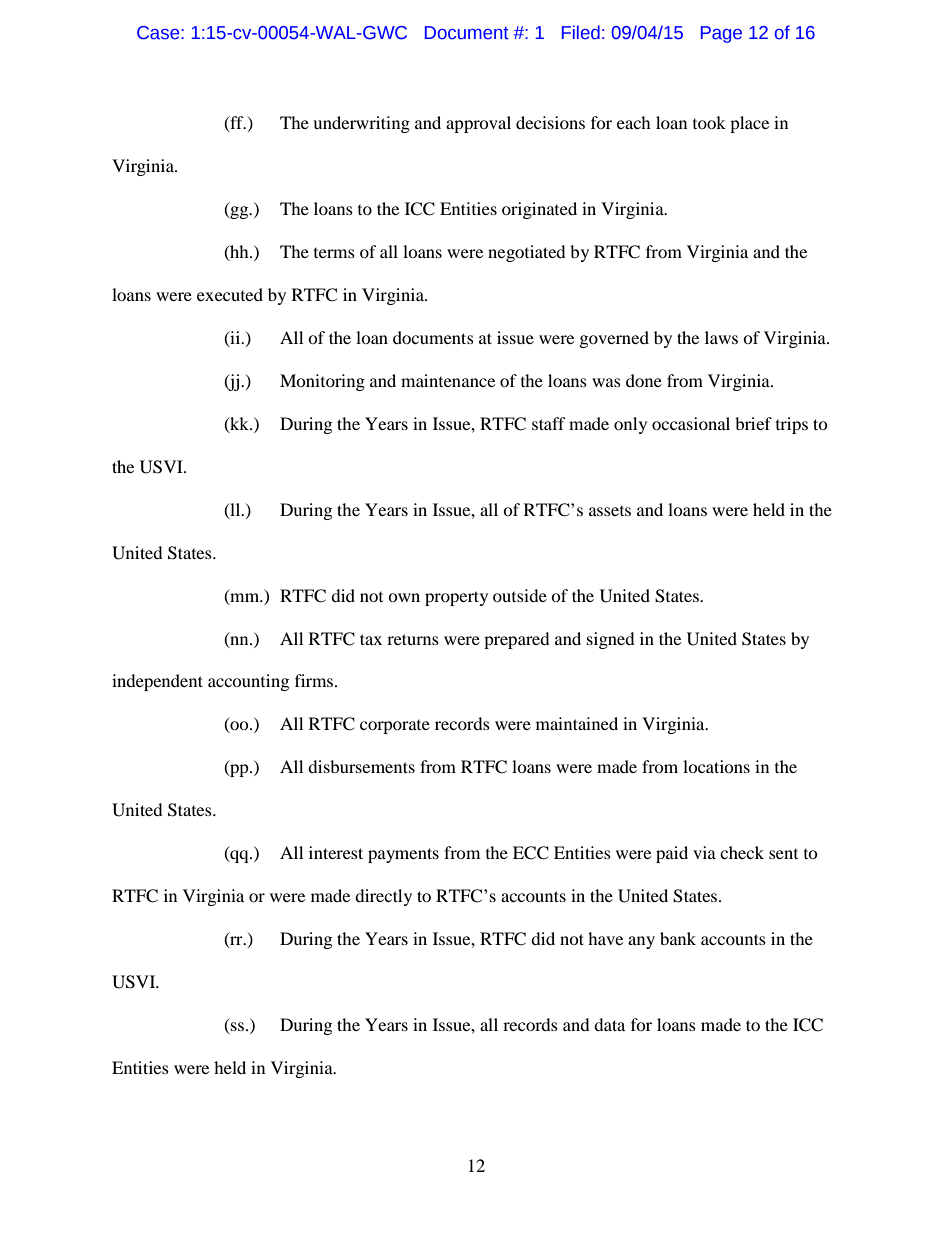 The width and height of the screenshot is (952, 1233). I want to click on directly, so click(383, 897).
